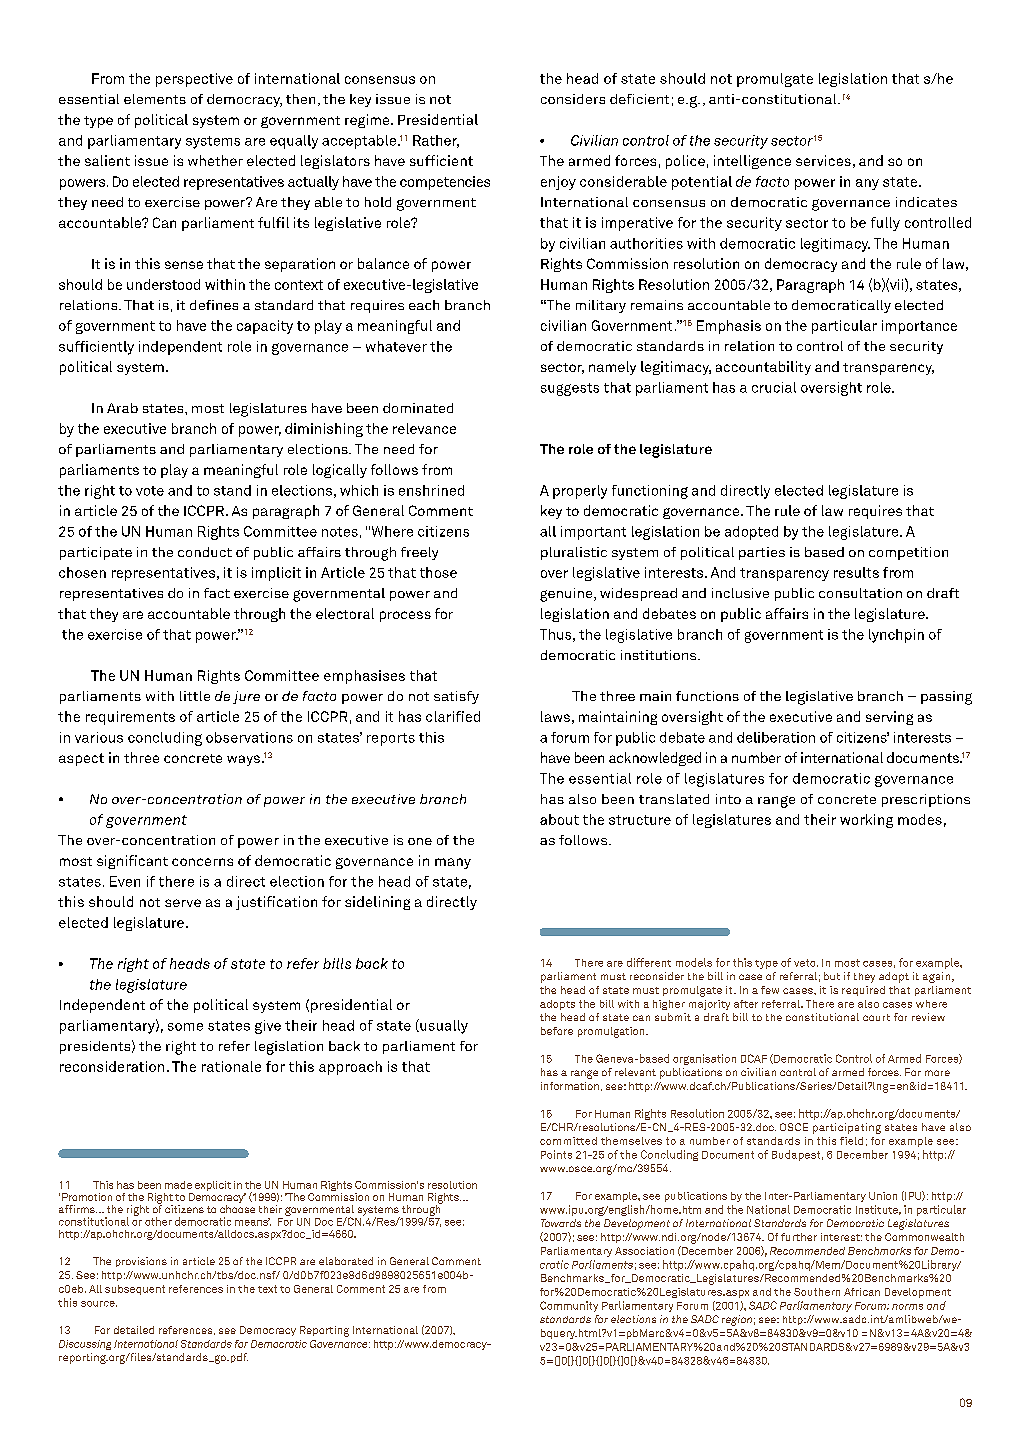 This screenshot has height=1444, width=1021. What do you see at coordinates (573, 99) in the screenshot?
I see `considers` at bounding box center [573, 99].
